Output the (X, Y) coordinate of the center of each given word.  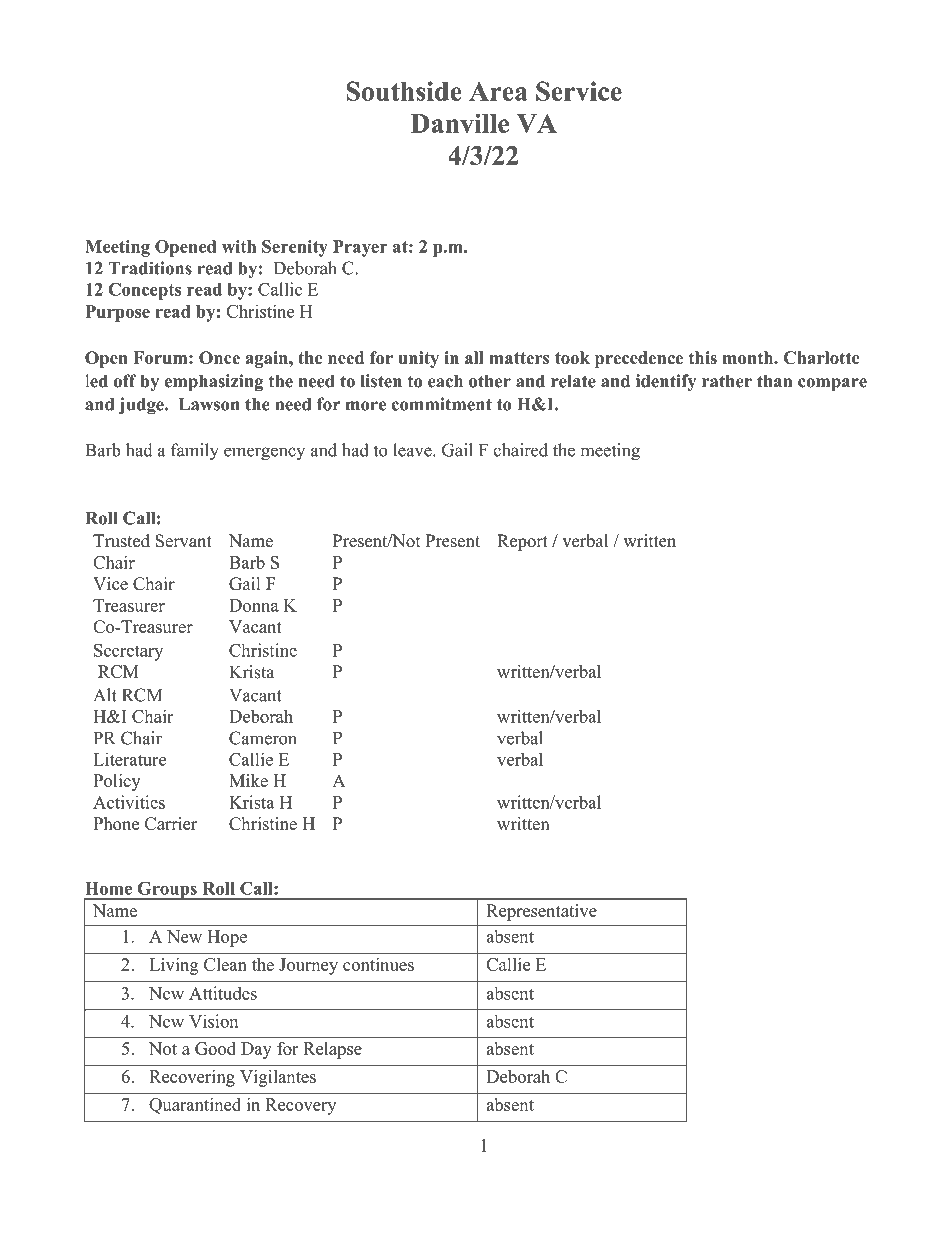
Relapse (332, 1050)
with (239, 246)
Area (498, 91)
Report (522, 542)
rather (727, 381)
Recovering (192, 1078)
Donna (254, 605)
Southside (404, 91)
